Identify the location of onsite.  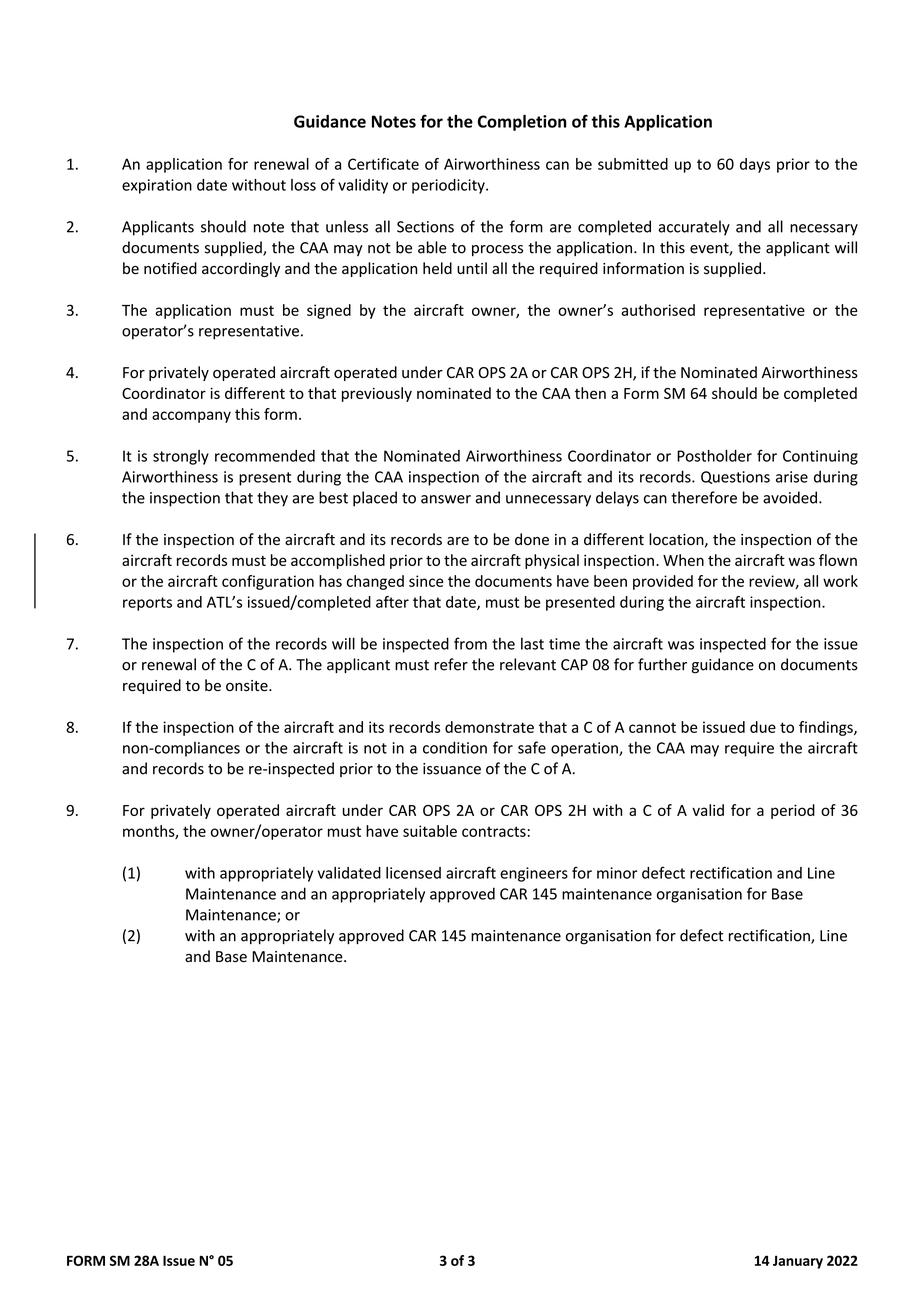
(248, 686).
